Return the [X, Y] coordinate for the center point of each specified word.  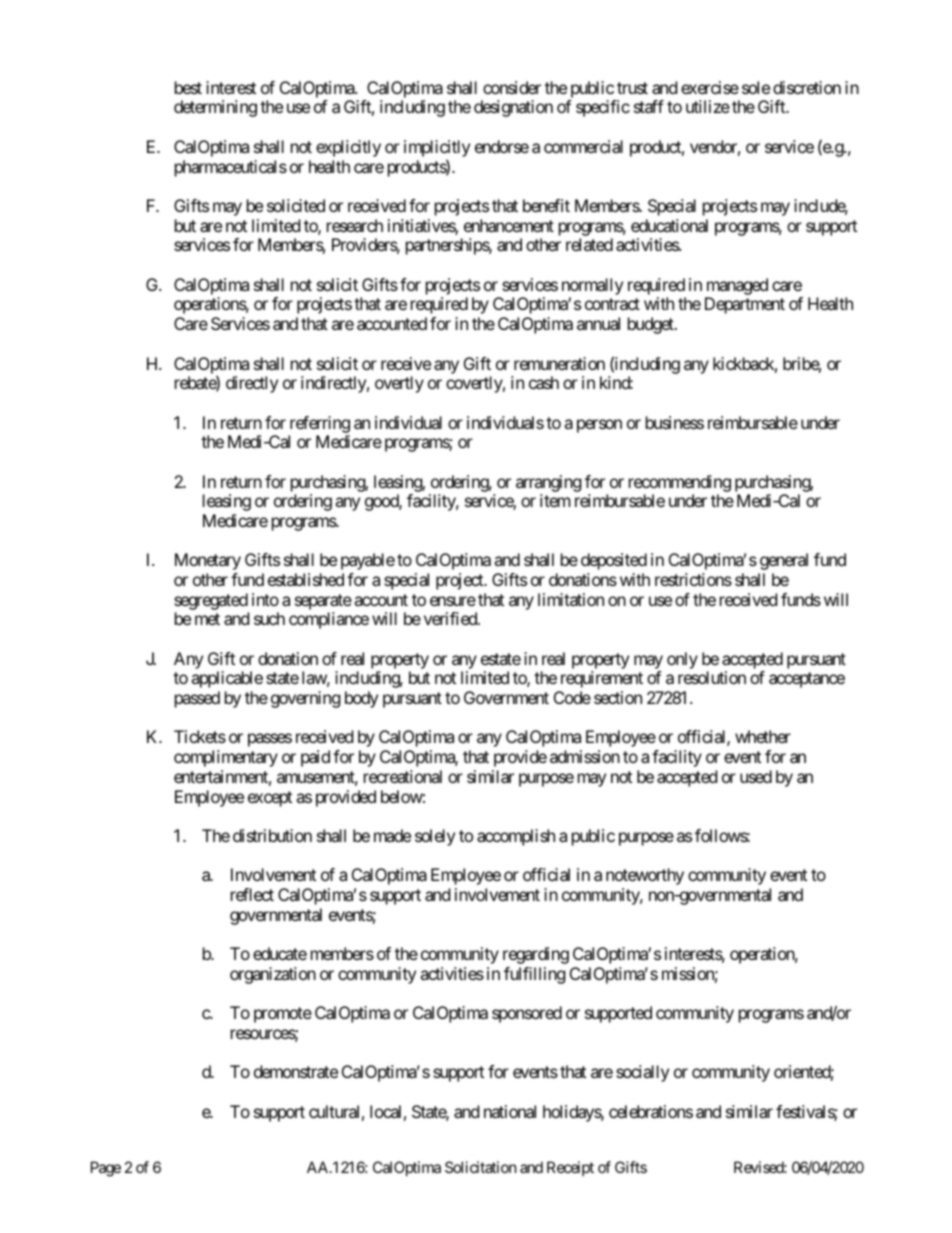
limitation [571, 599]
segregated [211, 601]
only [682, 660]
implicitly [437, 150]
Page [106, 1169]
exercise [710, 87]
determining [215, 108]
